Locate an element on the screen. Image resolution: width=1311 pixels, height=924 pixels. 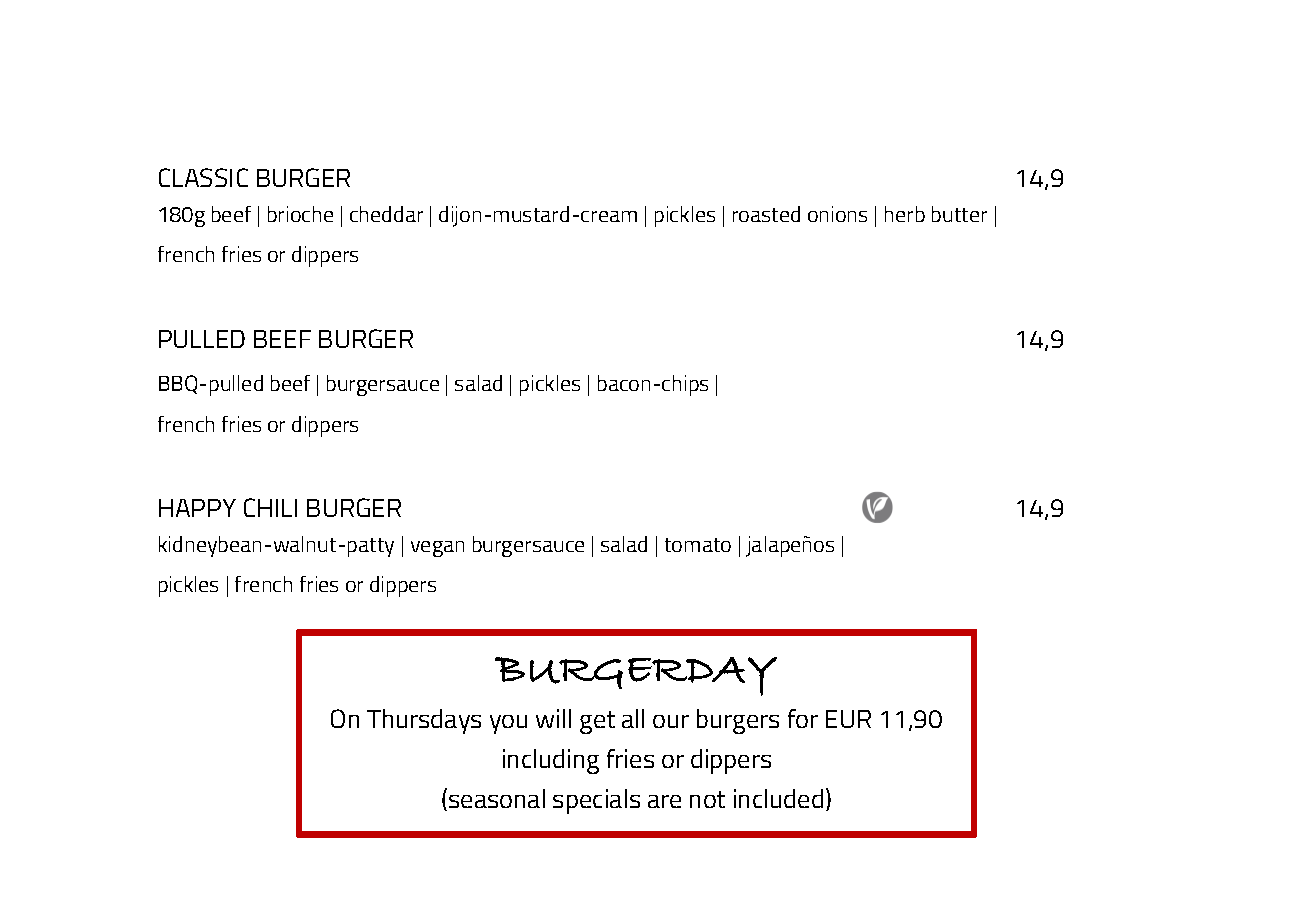
get is located at coordinates (597, 722).
